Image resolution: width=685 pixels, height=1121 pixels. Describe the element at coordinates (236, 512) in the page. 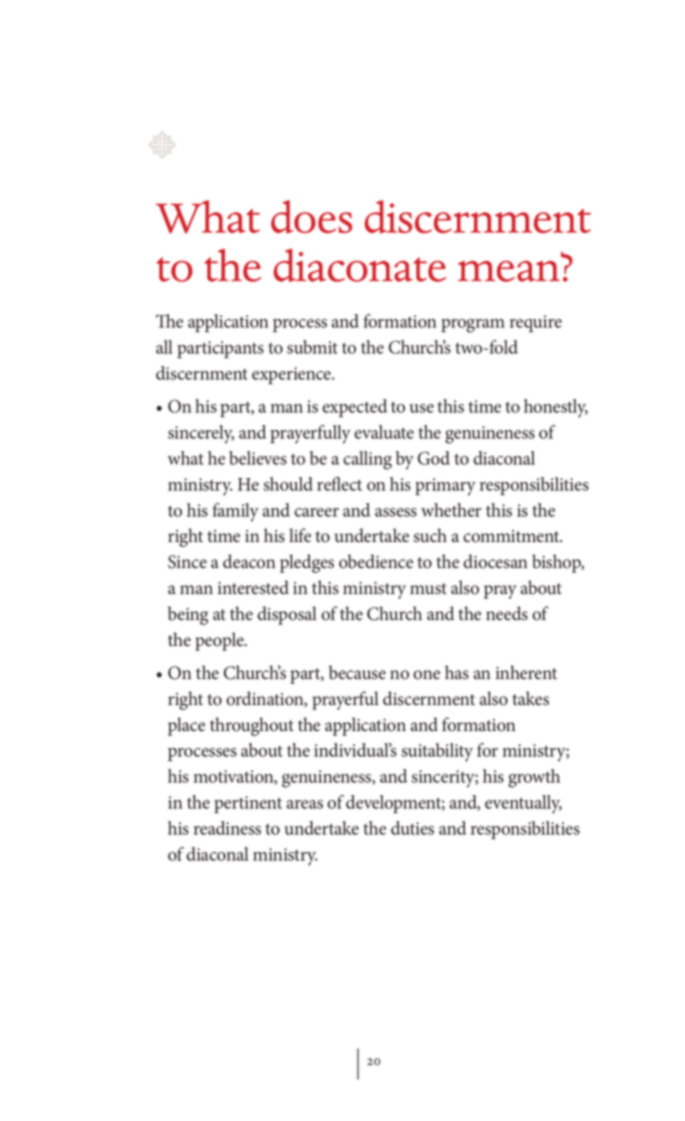

I see `family` at that location.
